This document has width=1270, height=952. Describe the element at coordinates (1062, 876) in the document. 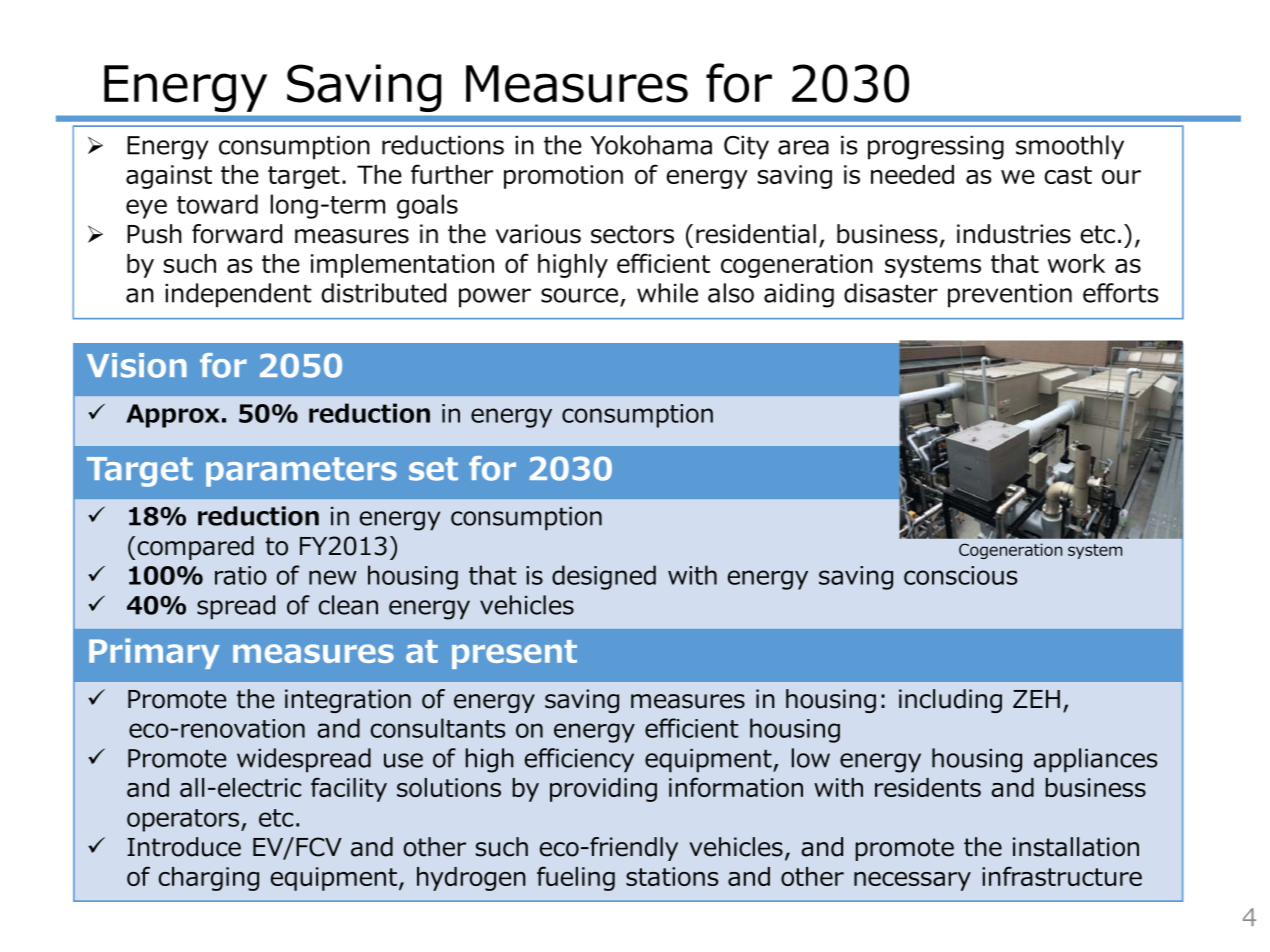

I see `infrastructure` at that location.
